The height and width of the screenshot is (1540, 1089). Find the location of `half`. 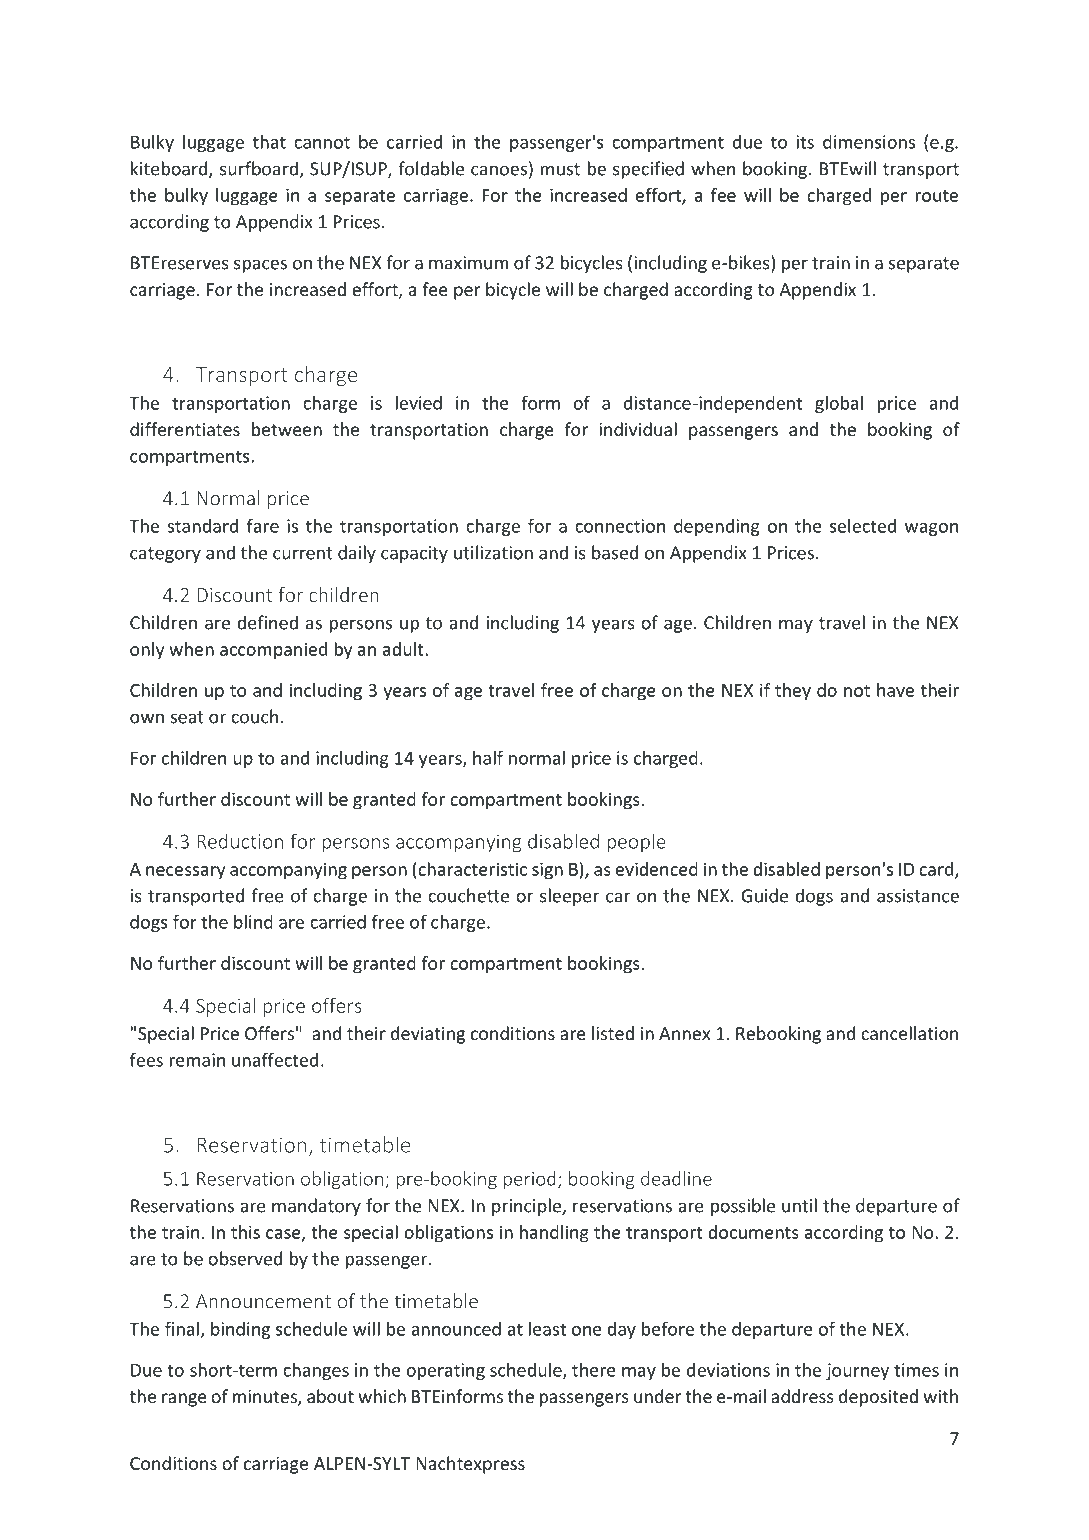

half is located at coordinates (488, 757).
